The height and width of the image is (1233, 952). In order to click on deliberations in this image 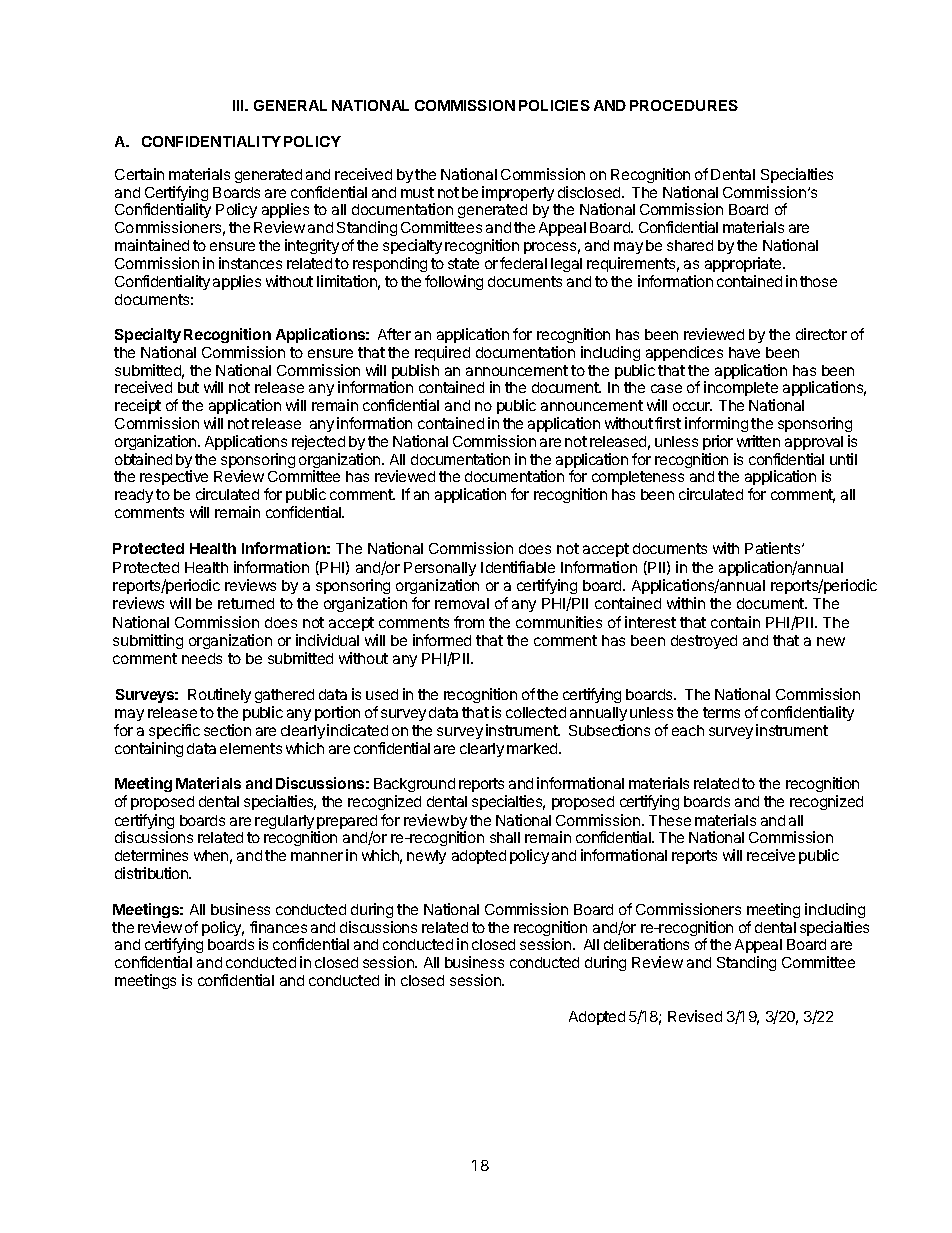, I will do `click(646, 944)`.
